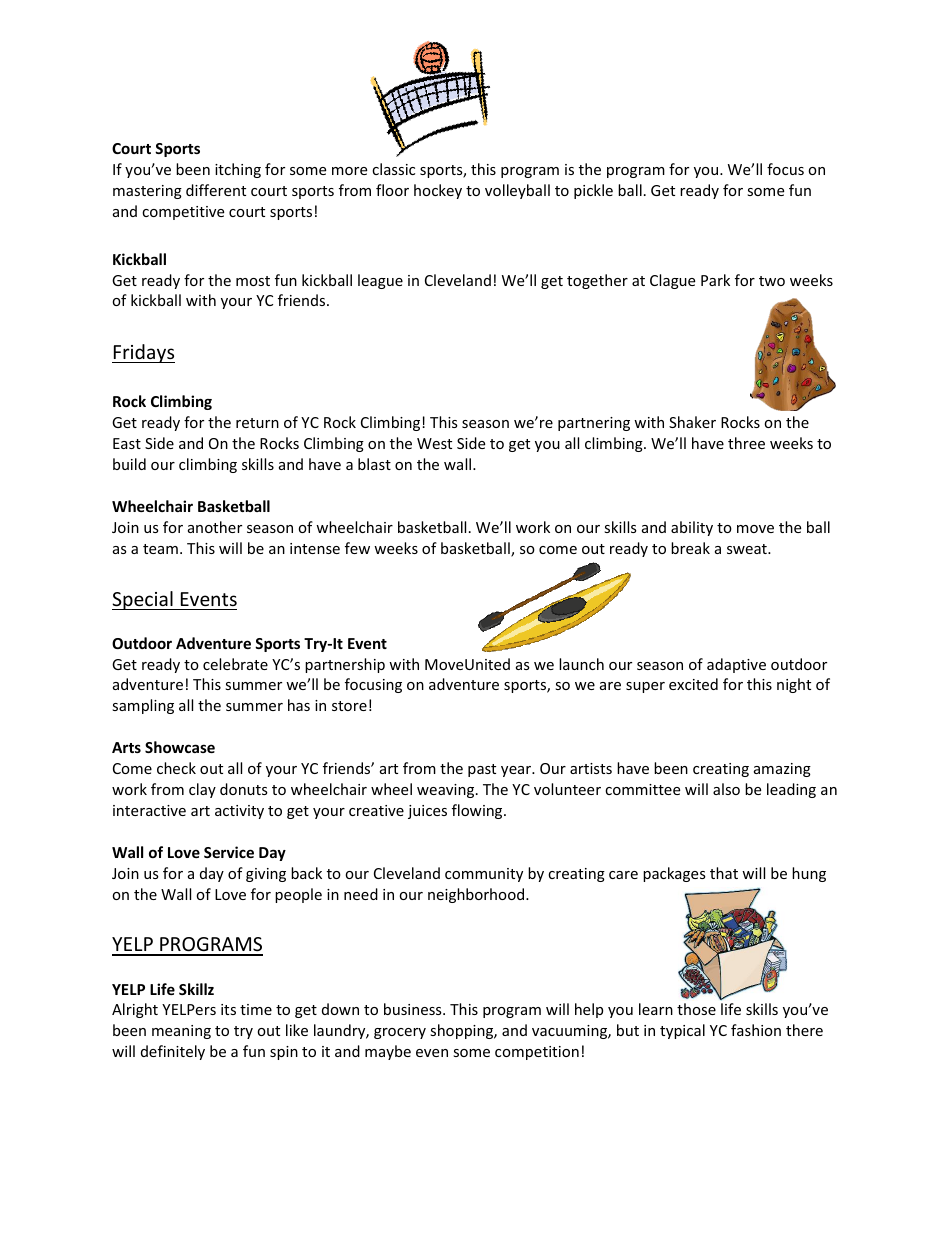  What do you see at coordinates (216, 190) in the screenshot?
I see `different` at bounding box center [216, 190].
